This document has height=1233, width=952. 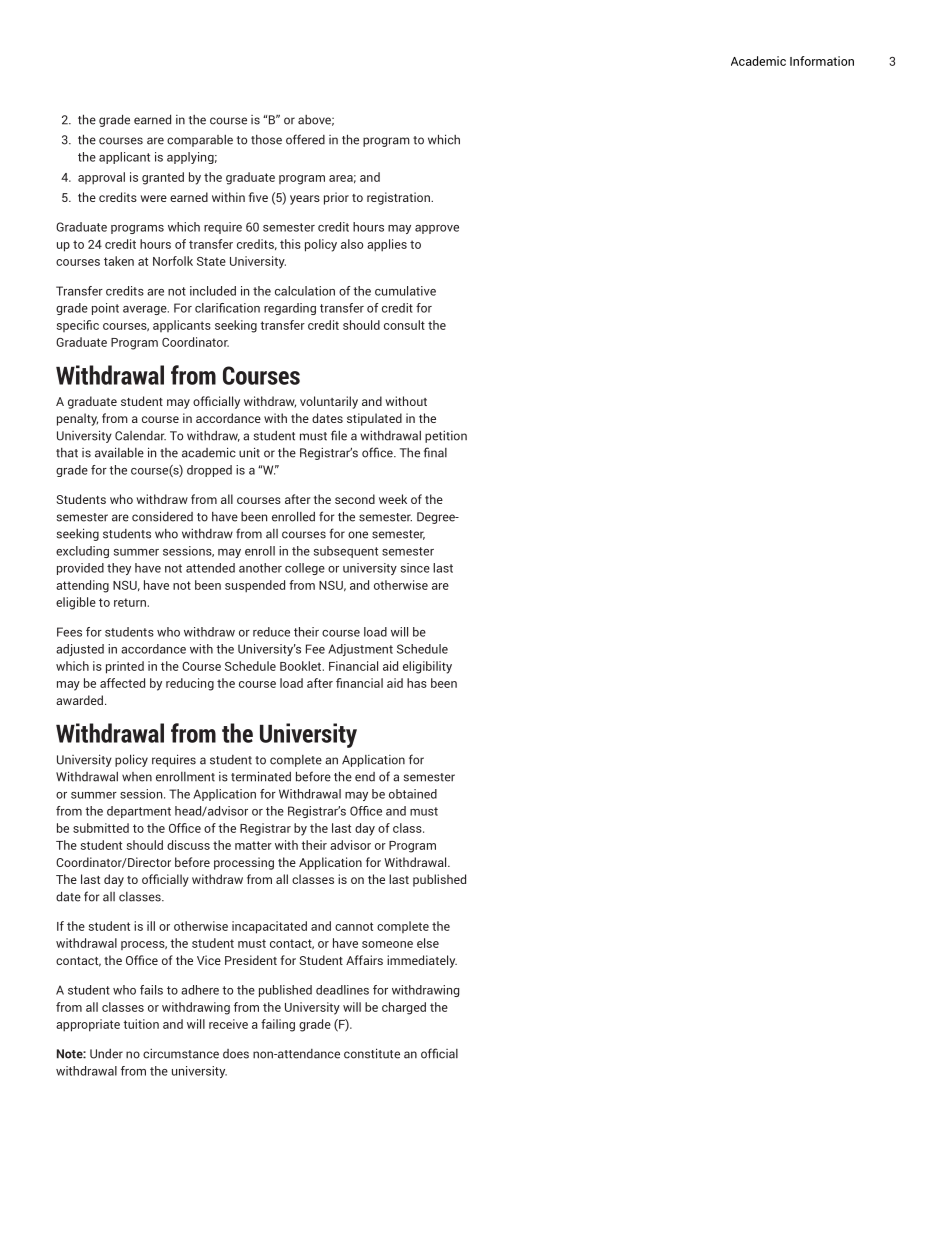 I want to click on charged, so click(x=404, y=1008).
